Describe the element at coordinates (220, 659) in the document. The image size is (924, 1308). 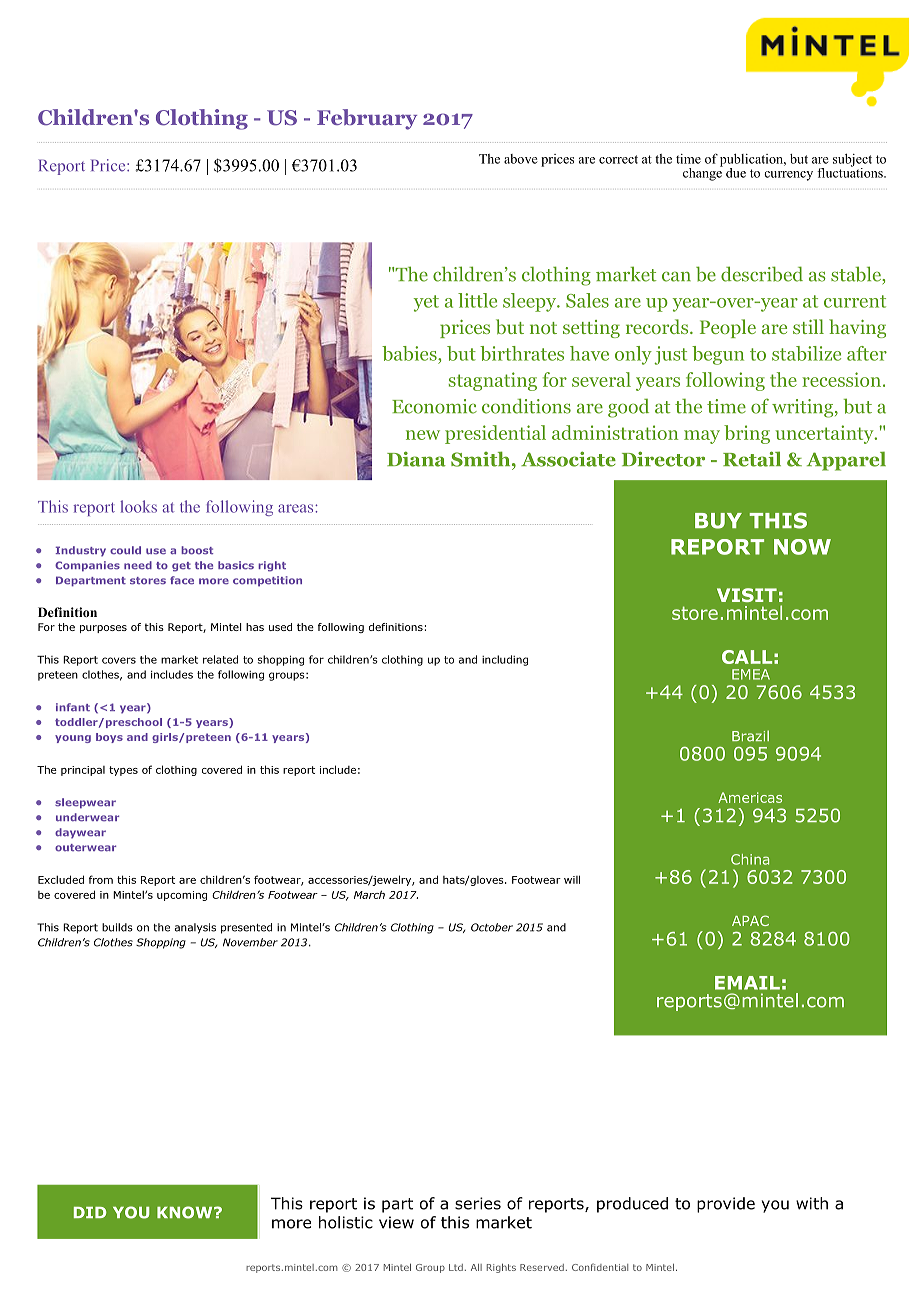
I see `related` at that location.
